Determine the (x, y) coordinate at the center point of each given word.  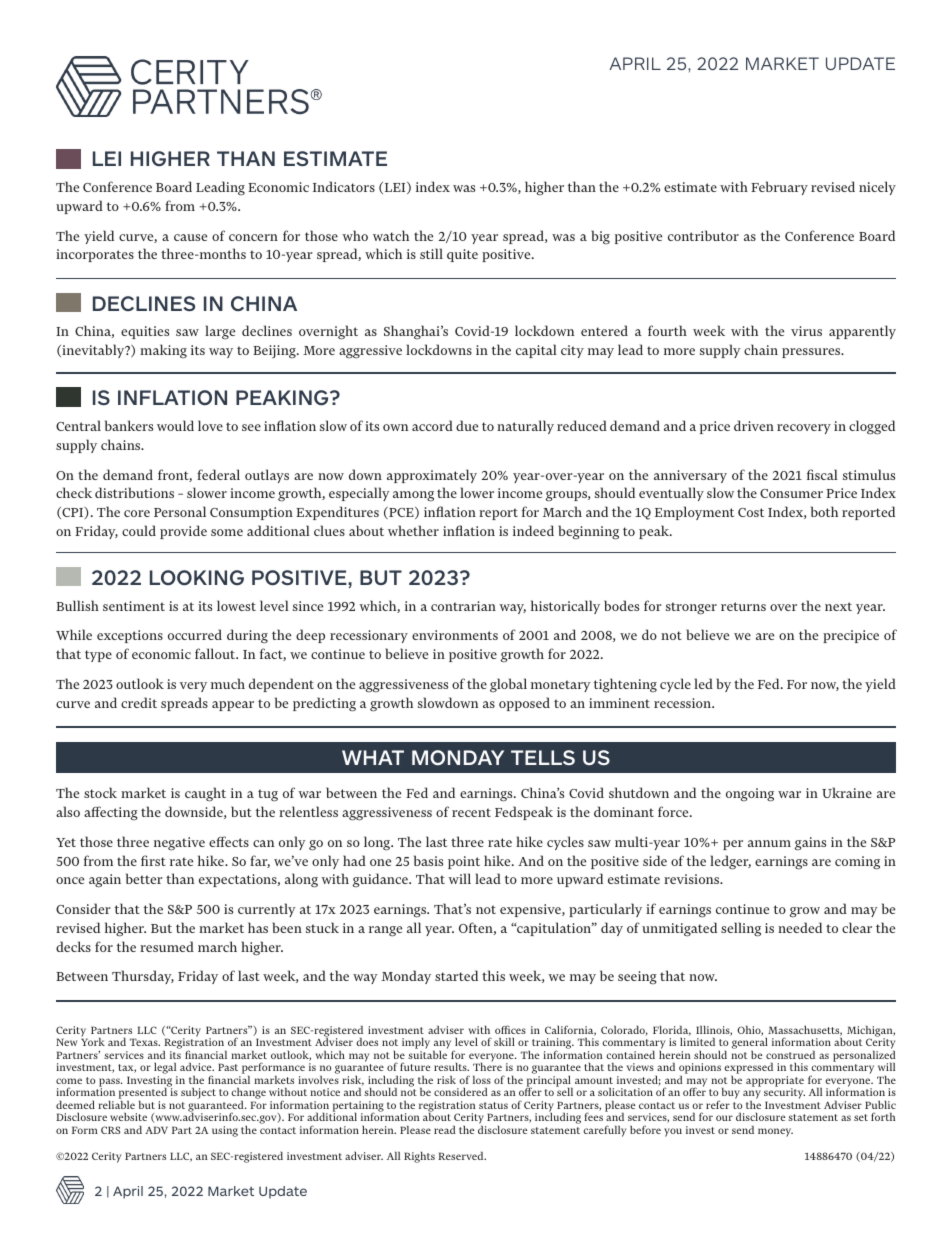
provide (183, 532)
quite (462, 255)
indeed (533, 530)
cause (190, 237)
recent (471, 812)
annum (769, 843)
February (779, 188)
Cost (751, 512)
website (128, 1117)
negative (179, 844)
